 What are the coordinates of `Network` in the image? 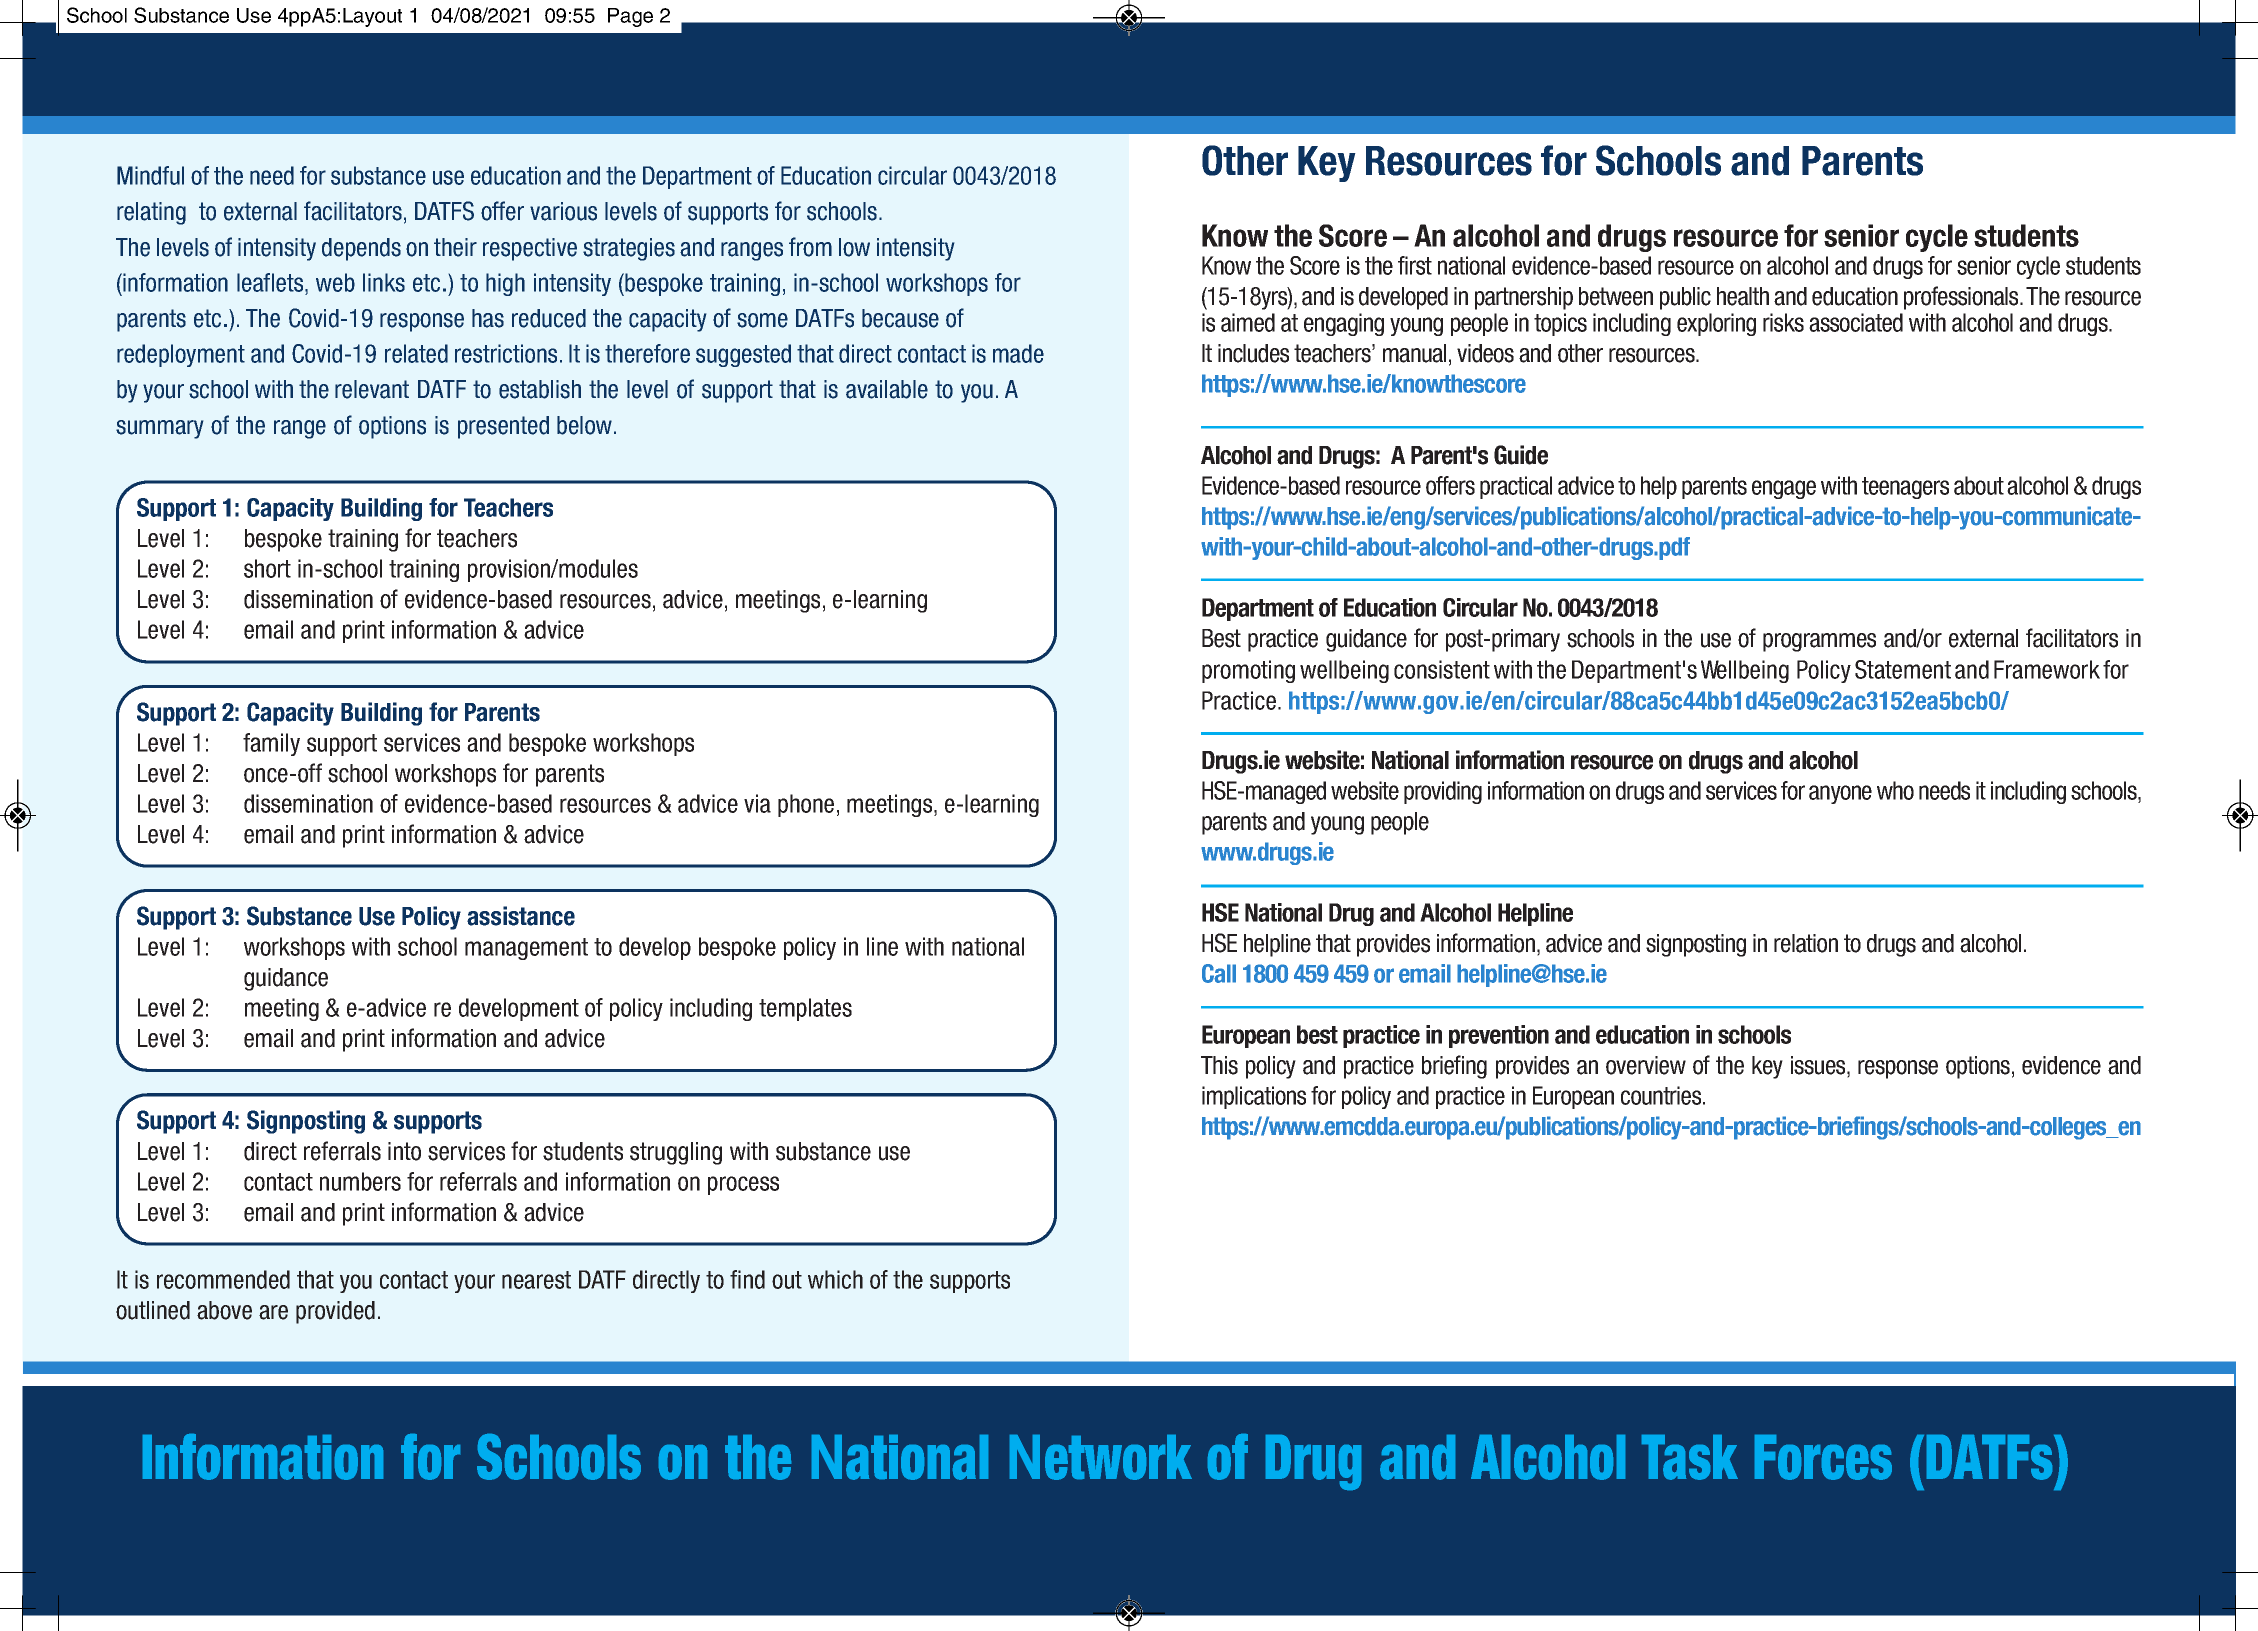 It's located at (1101, 1457).
